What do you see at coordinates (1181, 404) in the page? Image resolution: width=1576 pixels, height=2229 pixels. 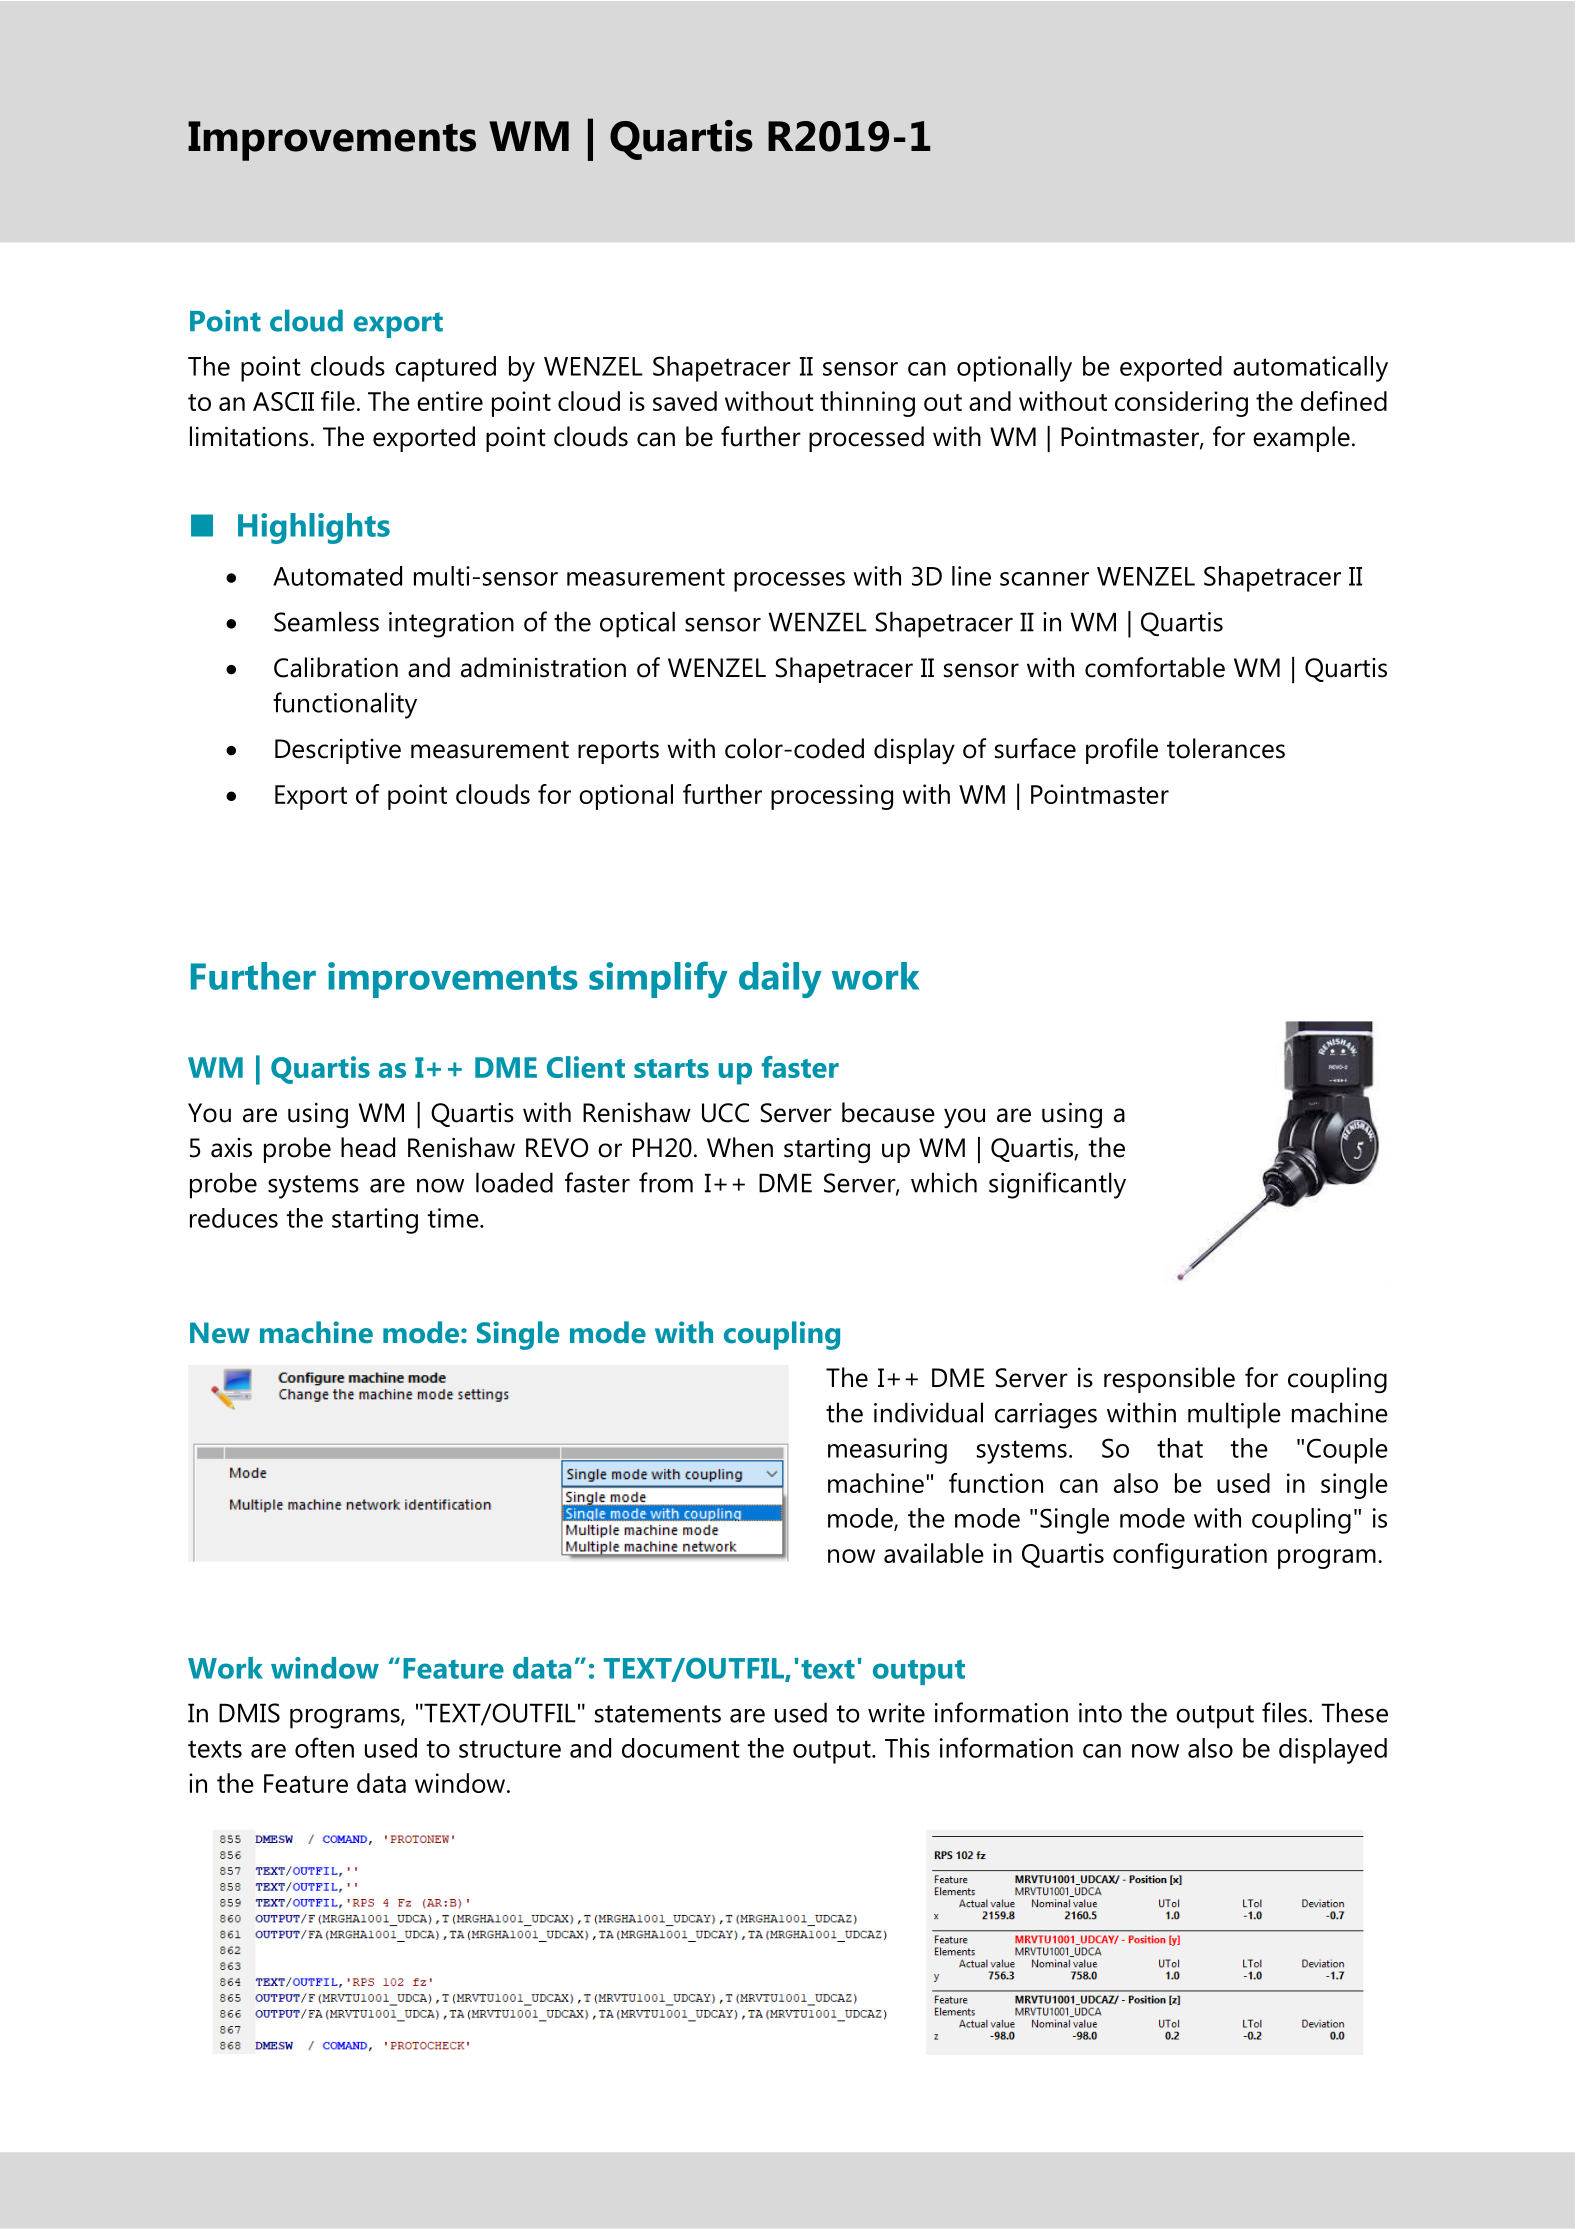 I see `considering` at bounding box center [1181, 404].
